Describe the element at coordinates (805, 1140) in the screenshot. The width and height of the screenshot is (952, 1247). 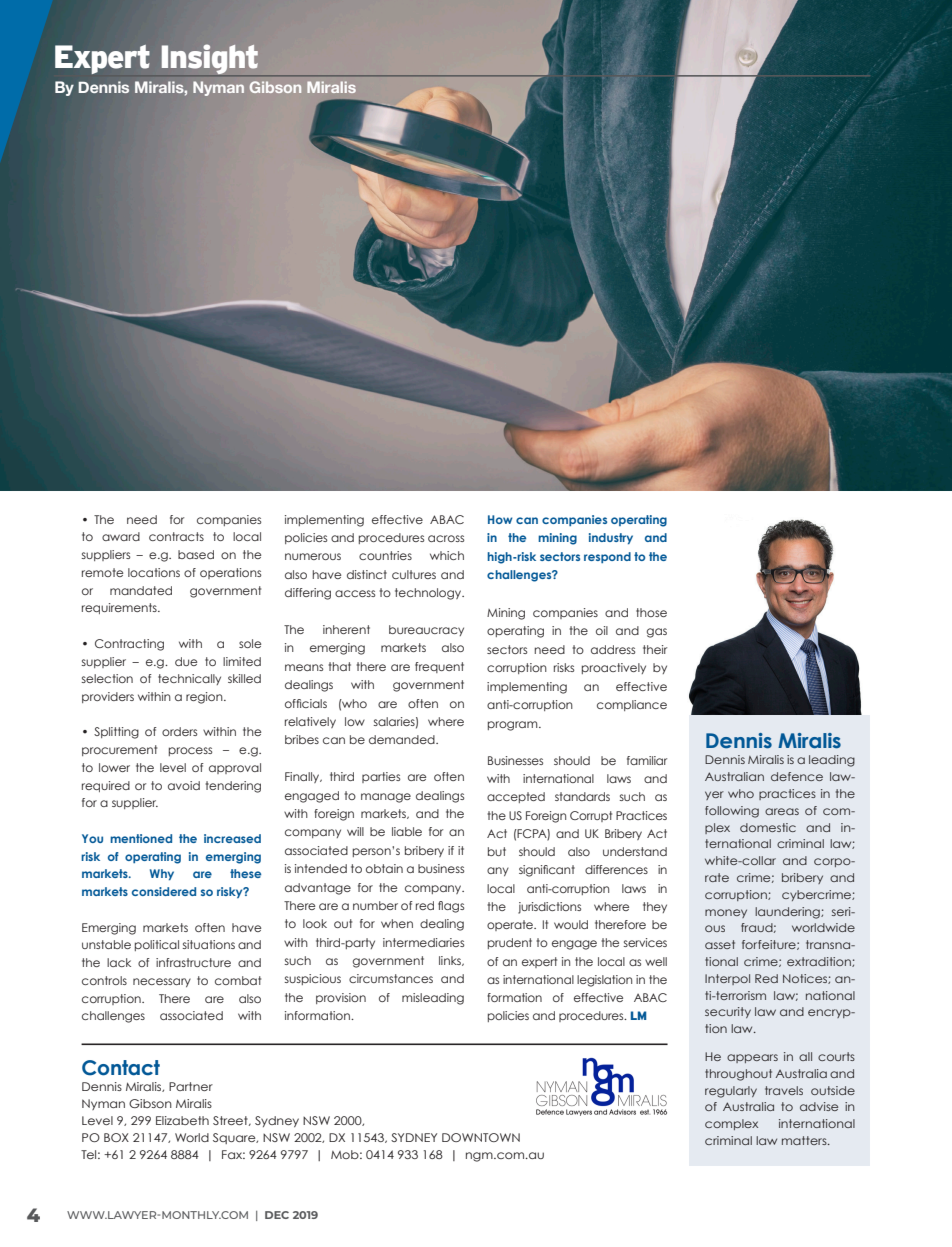
I see `matters` at that location.
